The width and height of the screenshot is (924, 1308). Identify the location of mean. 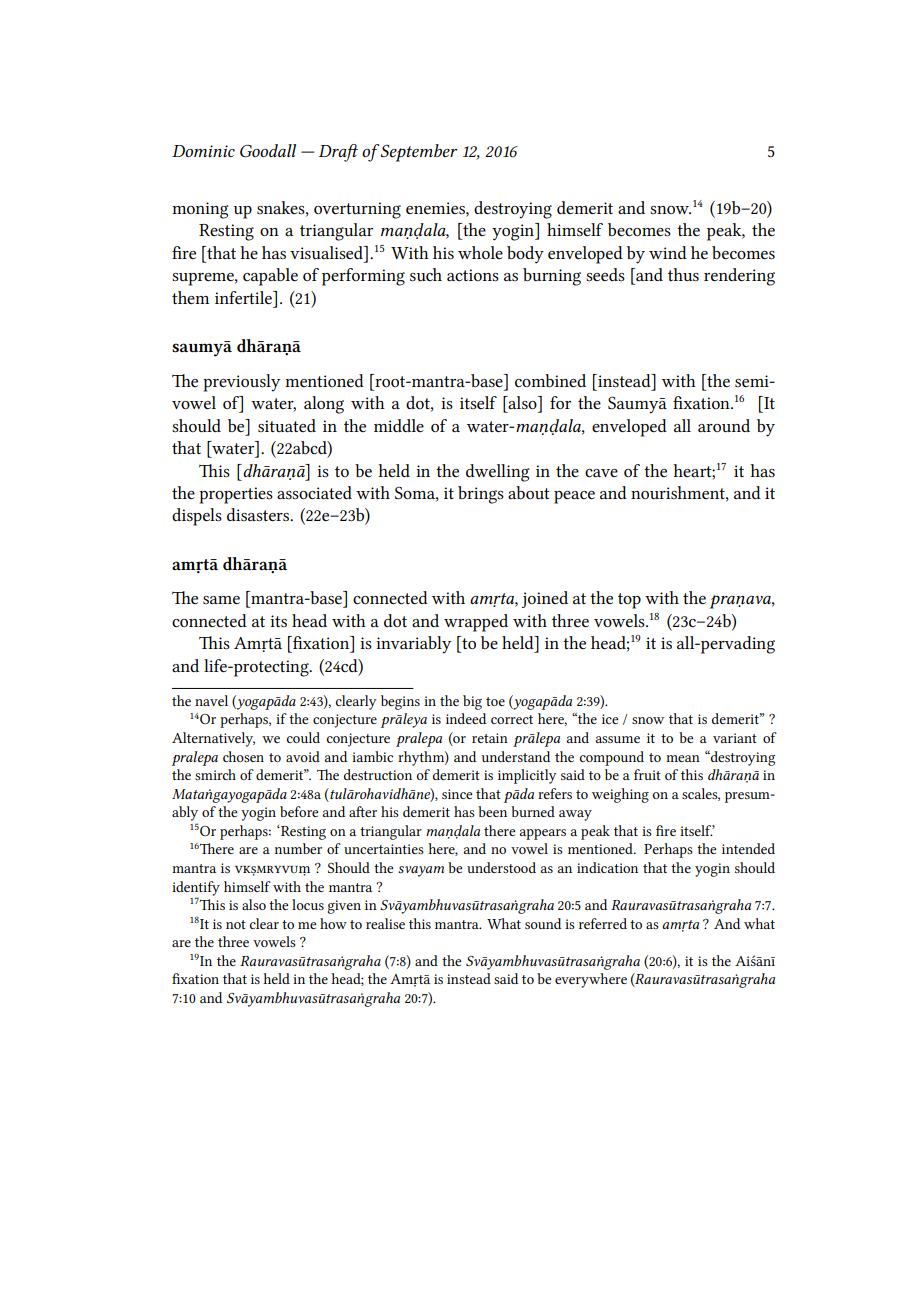
(683, 758).
